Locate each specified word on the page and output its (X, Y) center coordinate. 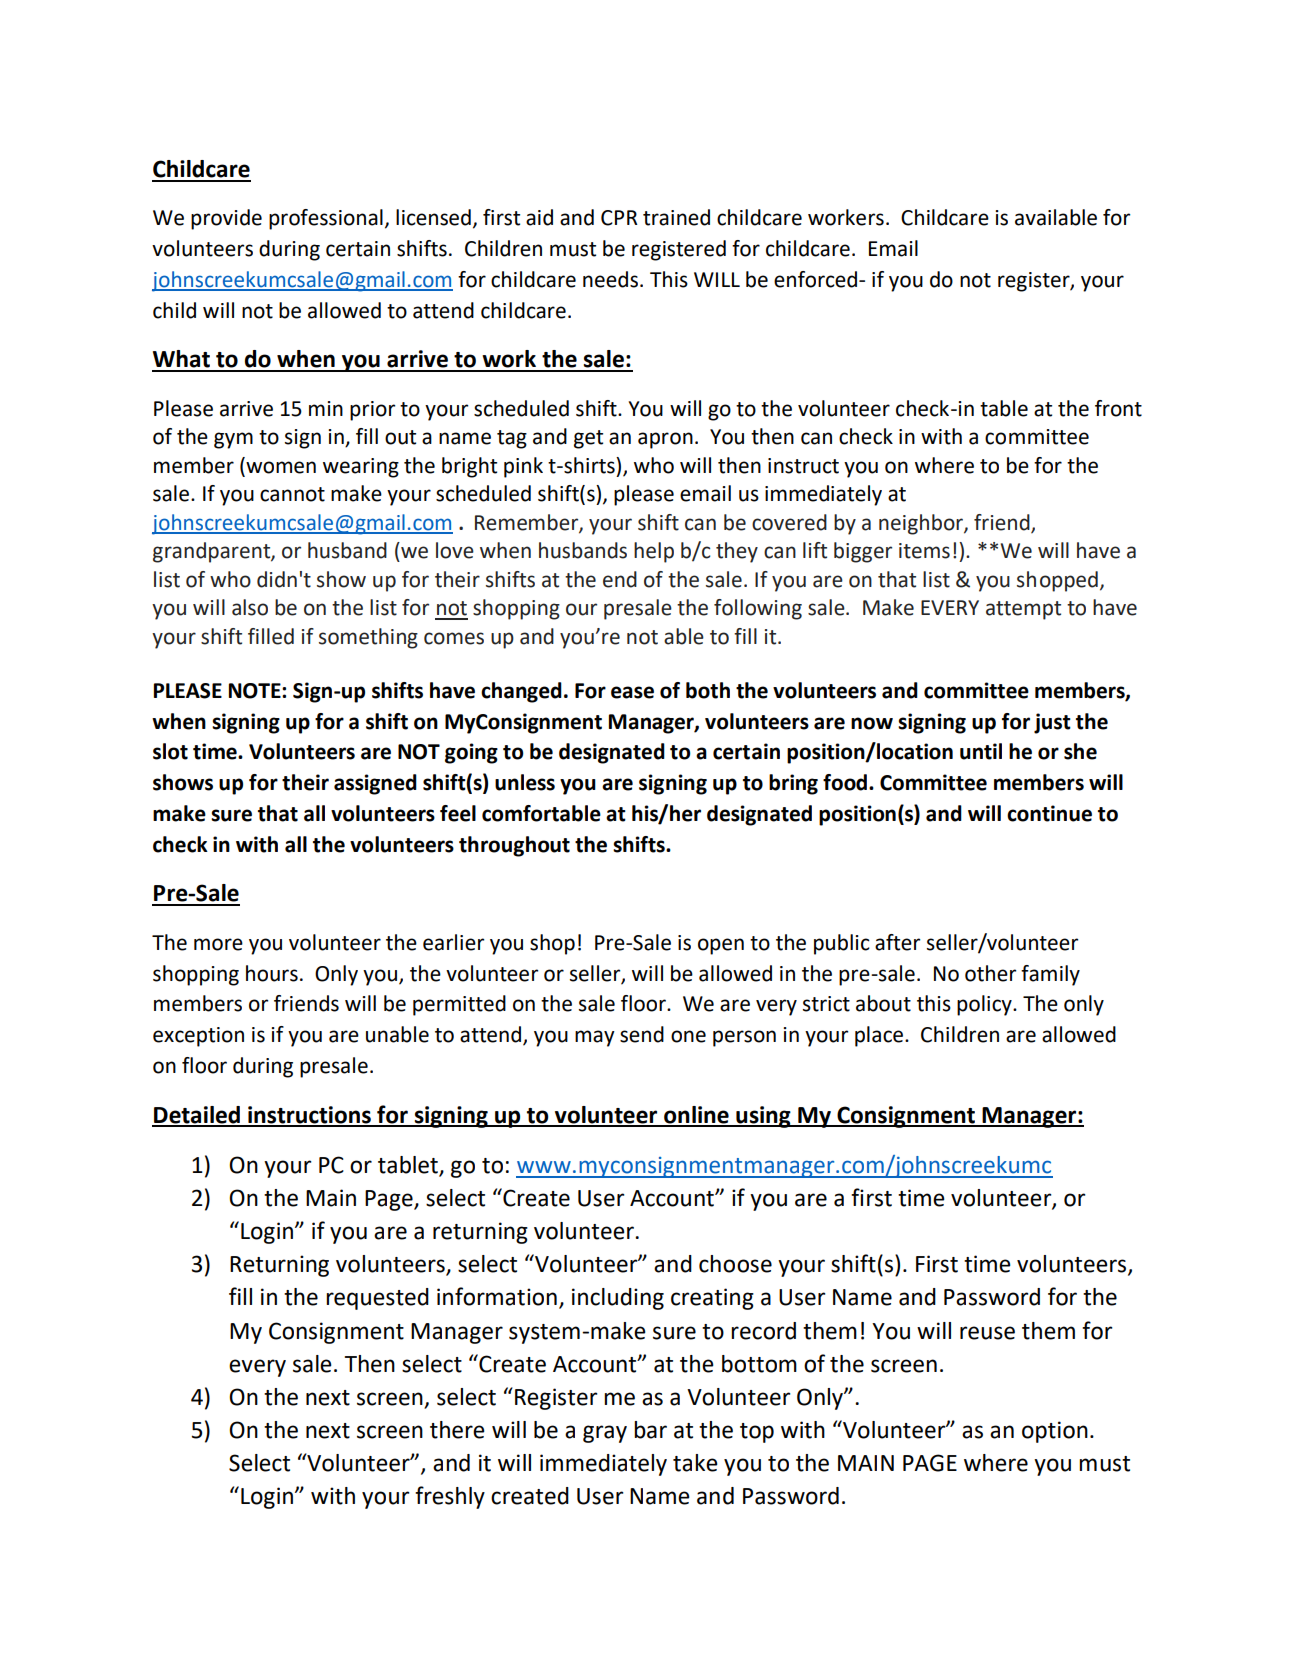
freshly (450, 1497)
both (708, 690)
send (642, 1034)
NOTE (256, 691)
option (1055, 1432)
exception (198, 1037)
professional (326, 219)
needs (610, 279)
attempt (1023, 610)
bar (650, 1430)
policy (985, 1005)
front (1118, 408)
